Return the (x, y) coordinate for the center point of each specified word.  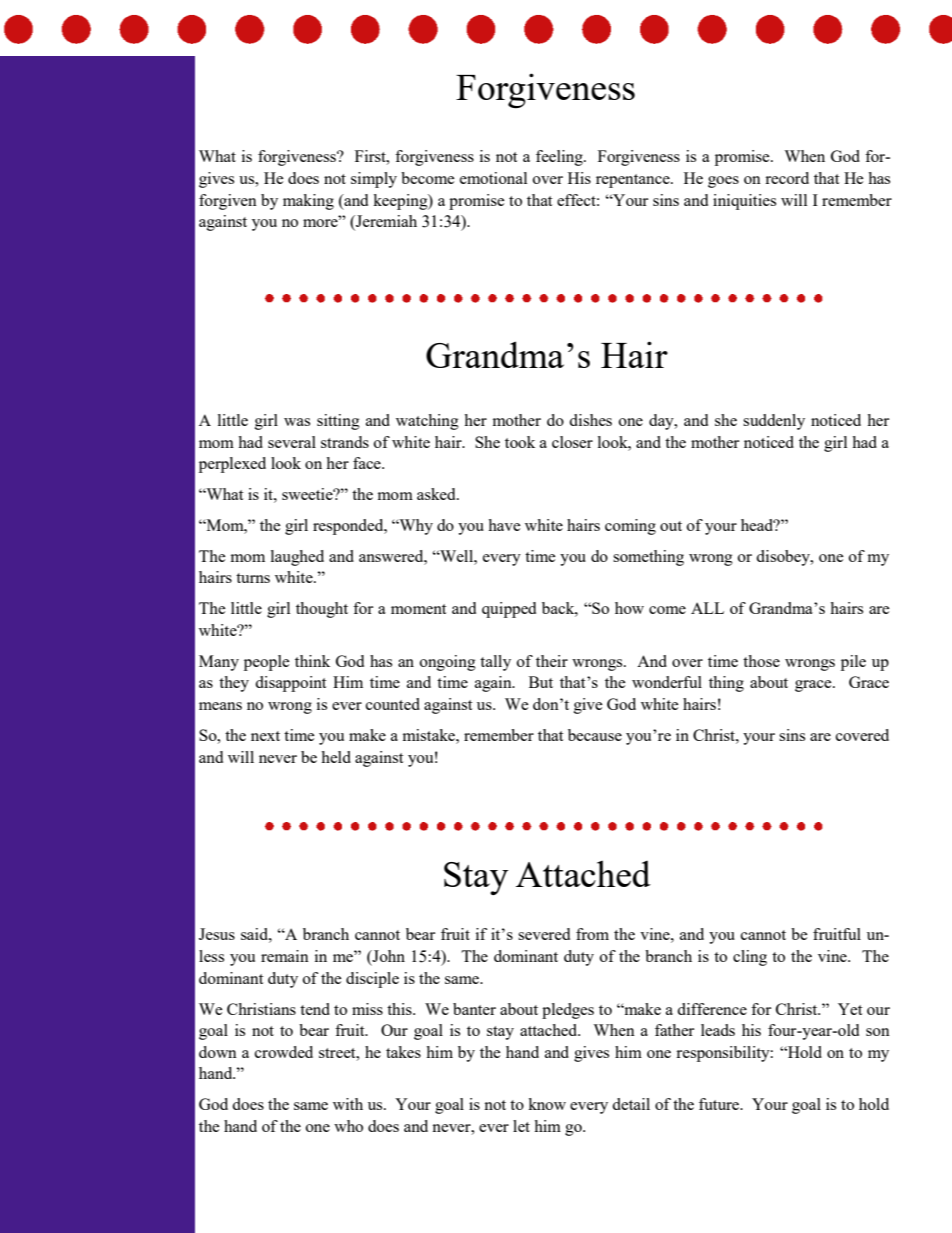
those (761, 661)
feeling (560, 158)
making (308, 202)
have (504, 525)
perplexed (232, 465)
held (336, 757)
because (595, 735)
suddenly (774, 422)
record (787, 178)
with (348, 1104)
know (547, 1104)
